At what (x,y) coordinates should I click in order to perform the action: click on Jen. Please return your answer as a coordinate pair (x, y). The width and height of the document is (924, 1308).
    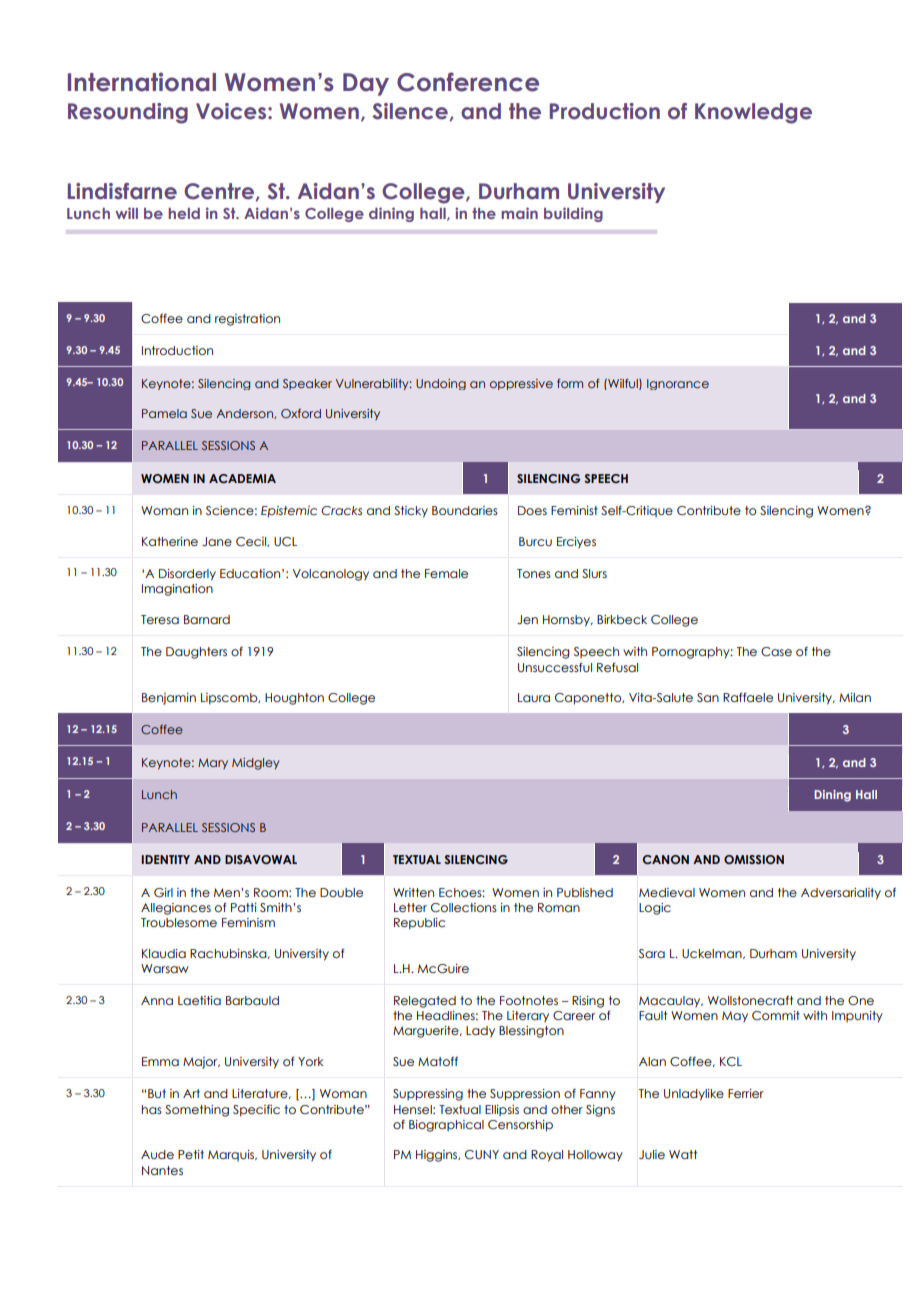
    Looking at the image, I should click on (527, 619).
